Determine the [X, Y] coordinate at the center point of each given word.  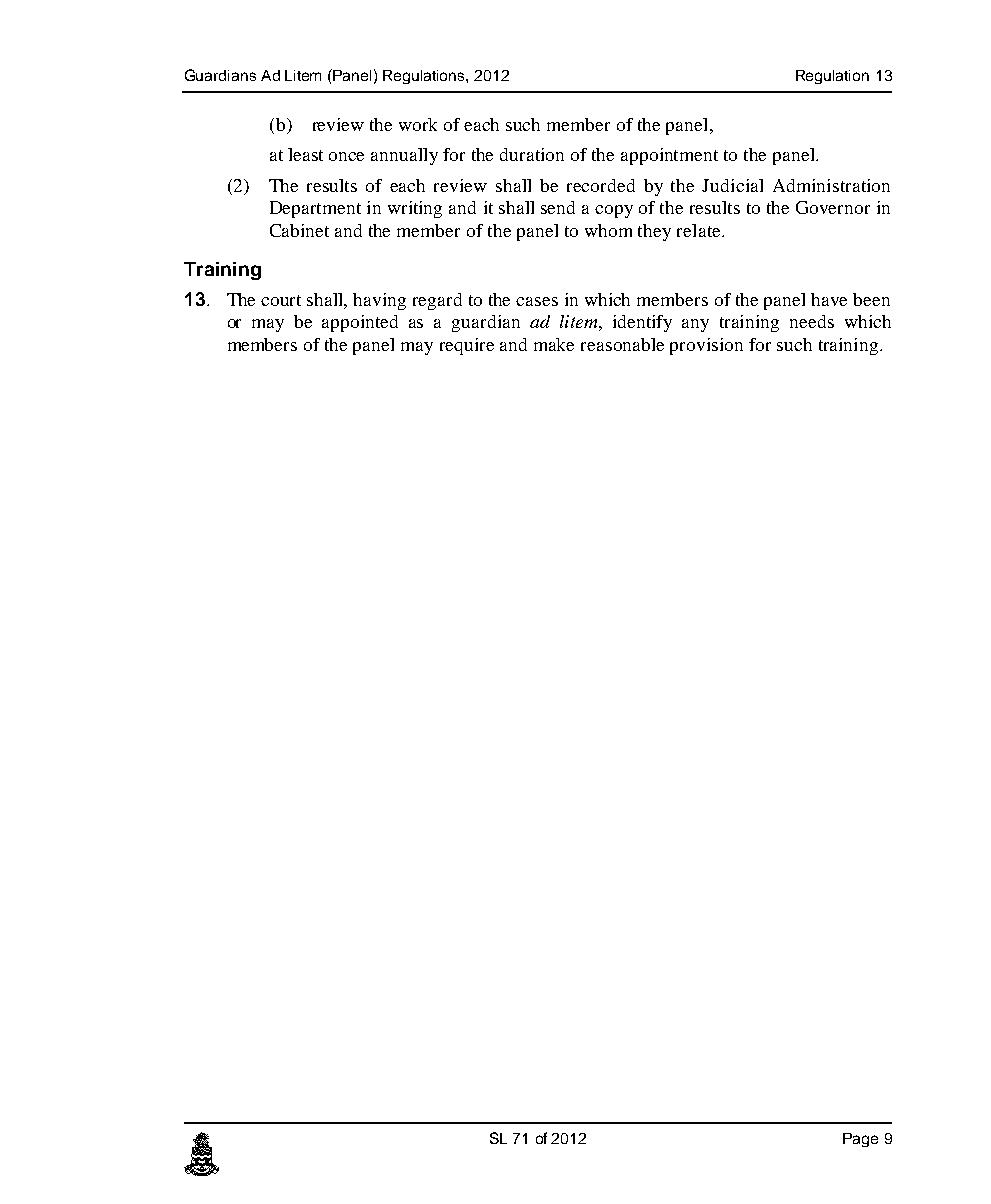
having [379, 301]
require [467, 346]
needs [812, 321]
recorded [601, 185]
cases [537, 301]
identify [642, 323]
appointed [360, 323]
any [695, 325]
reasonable [622, 344]
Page [860, 1140]
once [346, 156]
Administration [831, 185]
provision [706, 346]
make [554, 344]
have [829, 299]
